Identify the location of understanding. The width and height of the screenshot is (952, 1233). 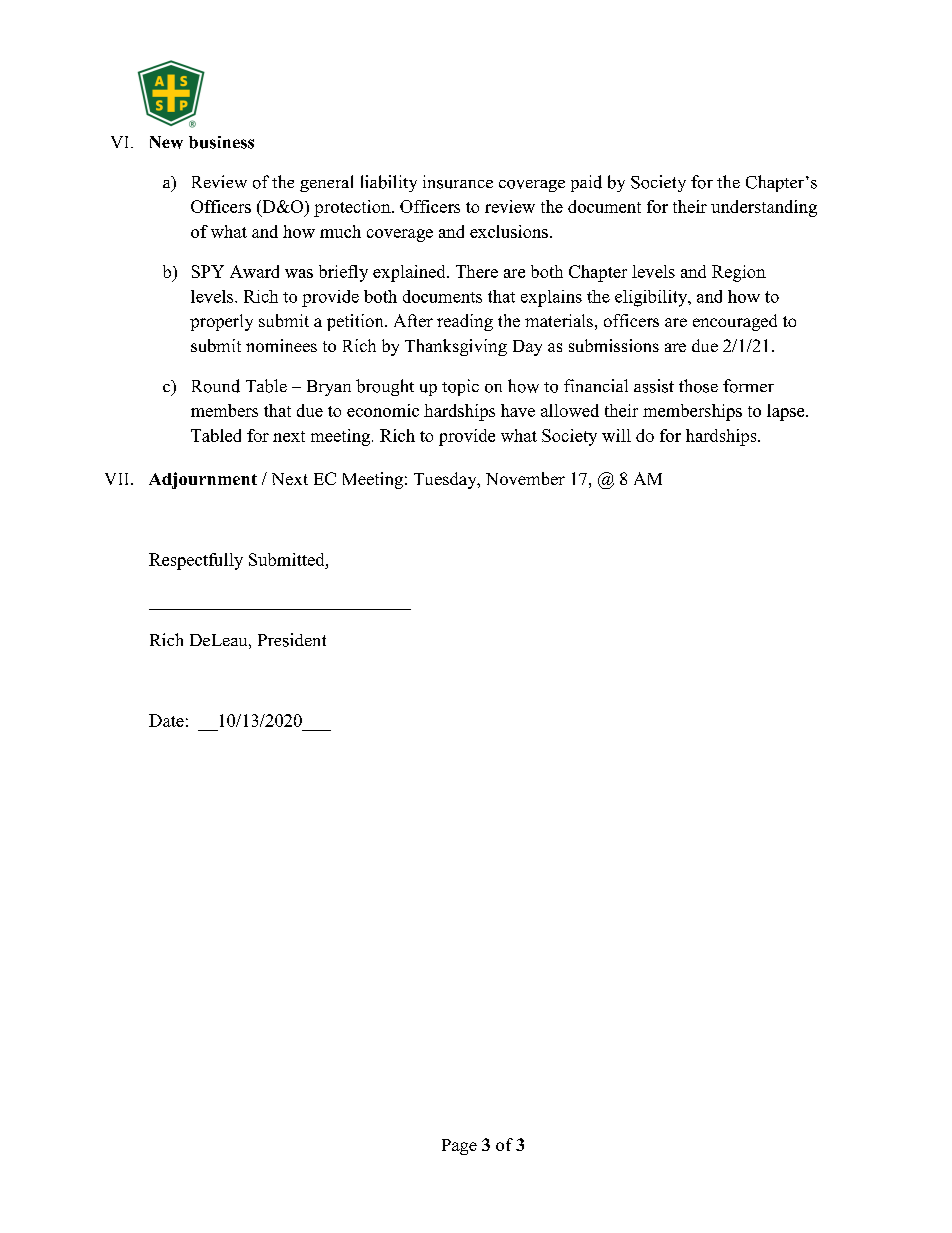
(764, 208).
